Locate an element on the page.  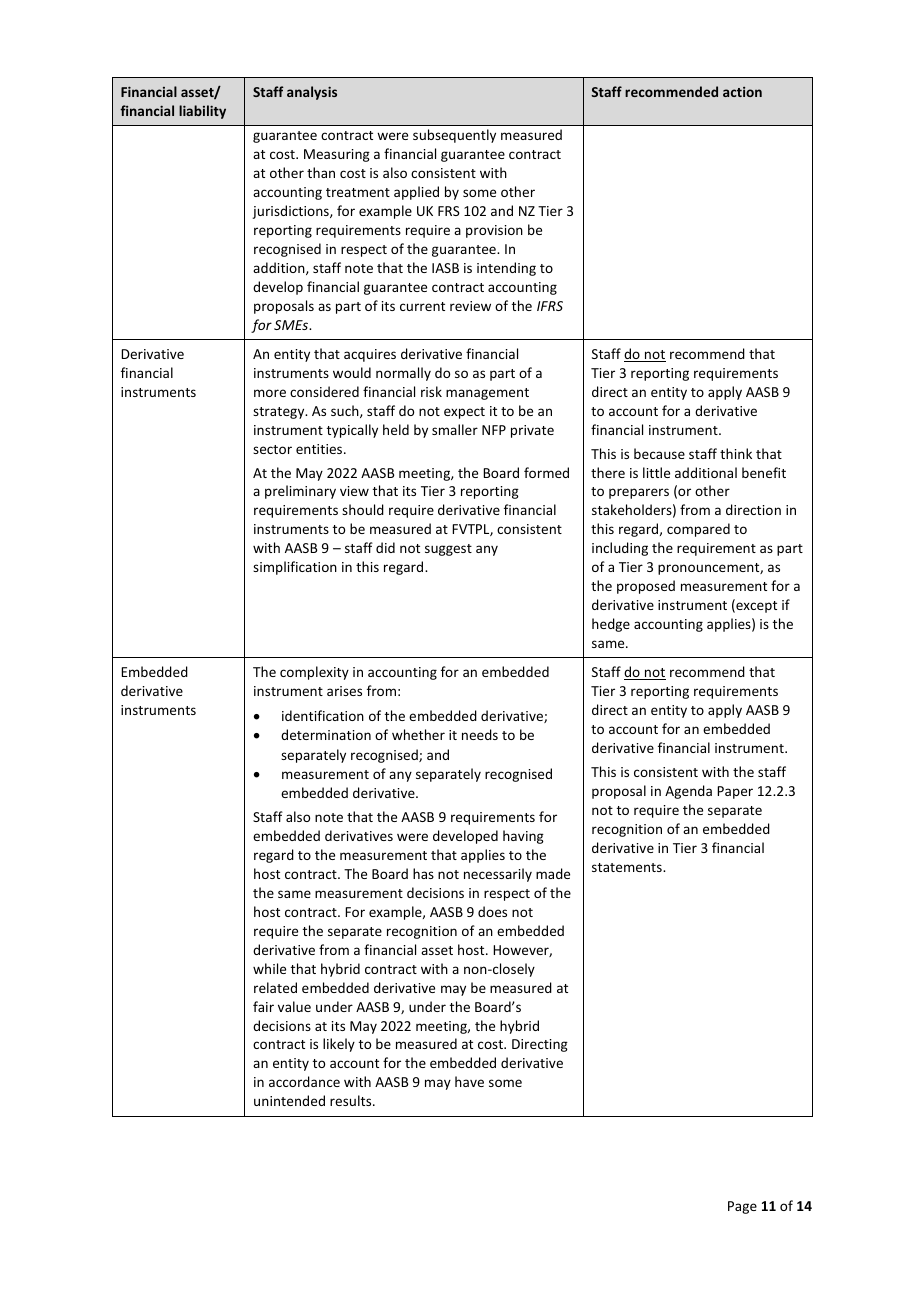
subsequently is located at coordinates (454, 136).
